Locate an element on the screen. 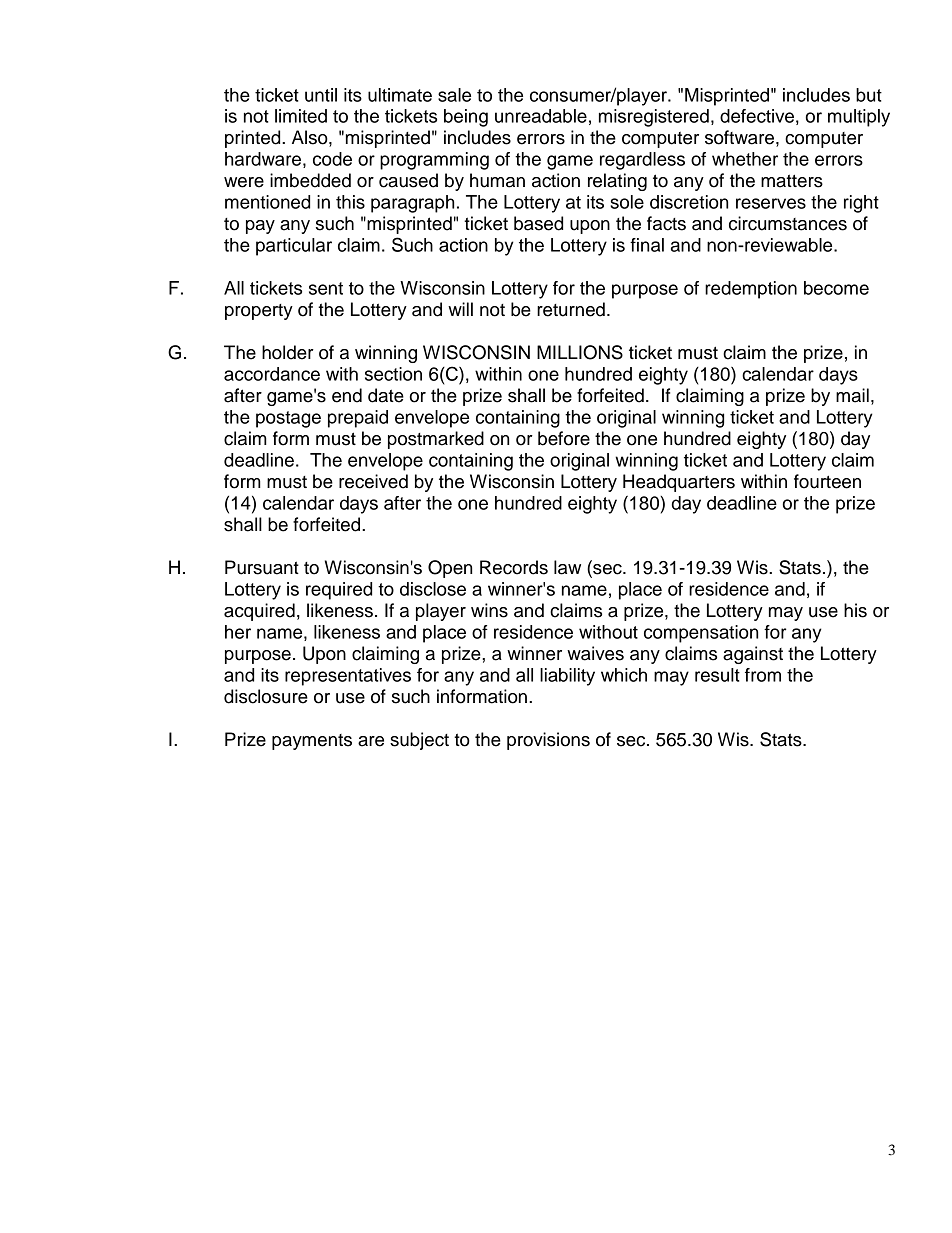  payments is located at coordinates (312, 742).
